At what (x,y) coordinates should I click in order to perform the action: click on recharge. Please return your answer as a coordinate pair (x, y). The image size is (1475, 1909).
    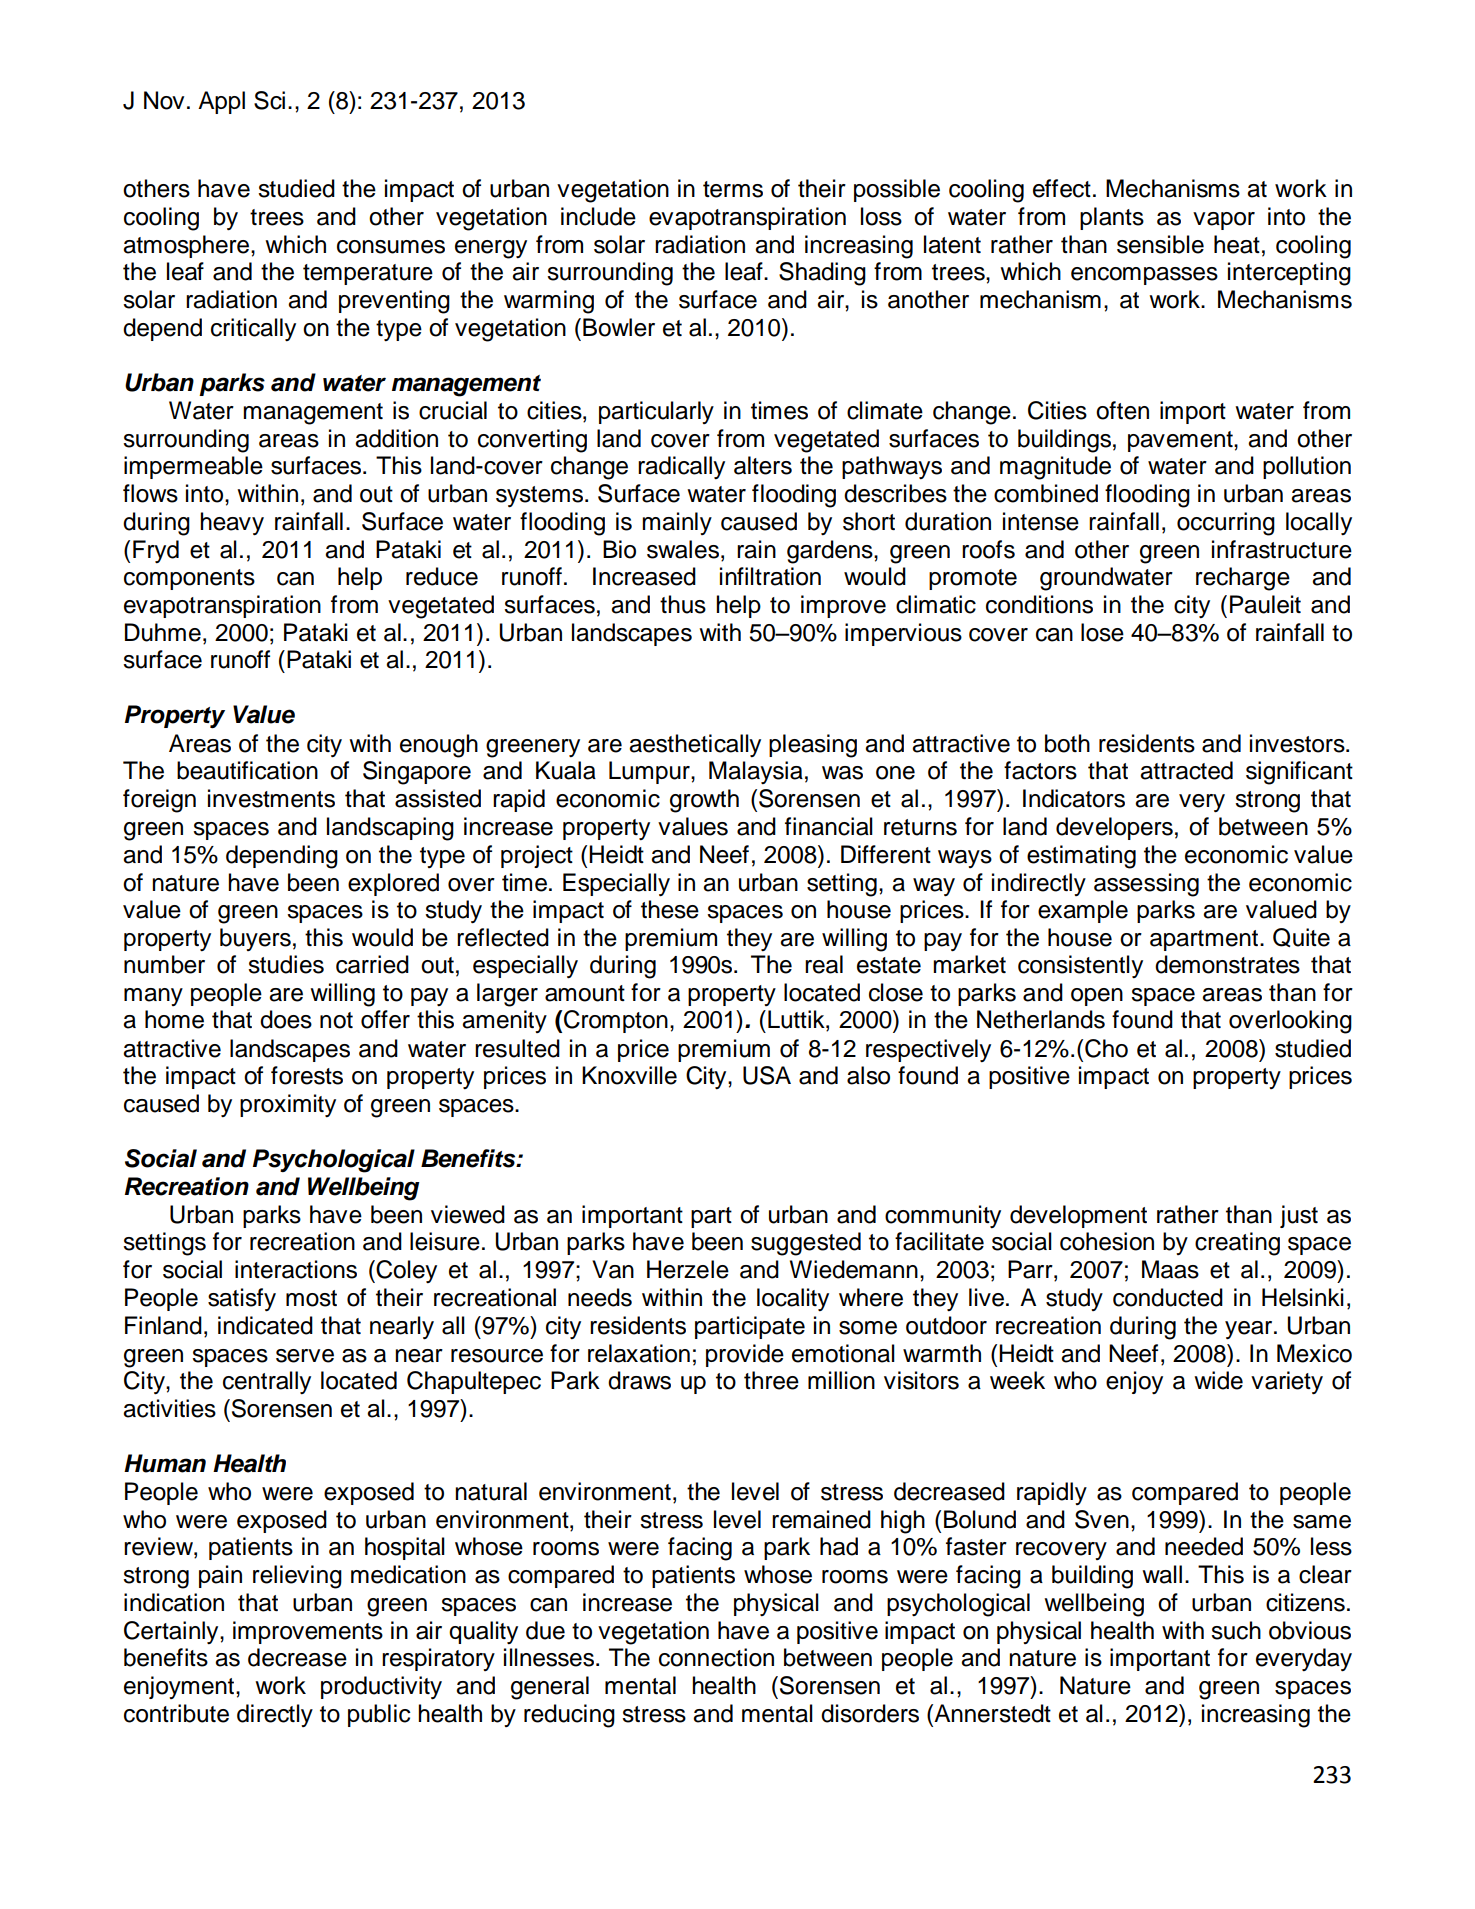
    Looking at the image, I should click on (1243, 579).
